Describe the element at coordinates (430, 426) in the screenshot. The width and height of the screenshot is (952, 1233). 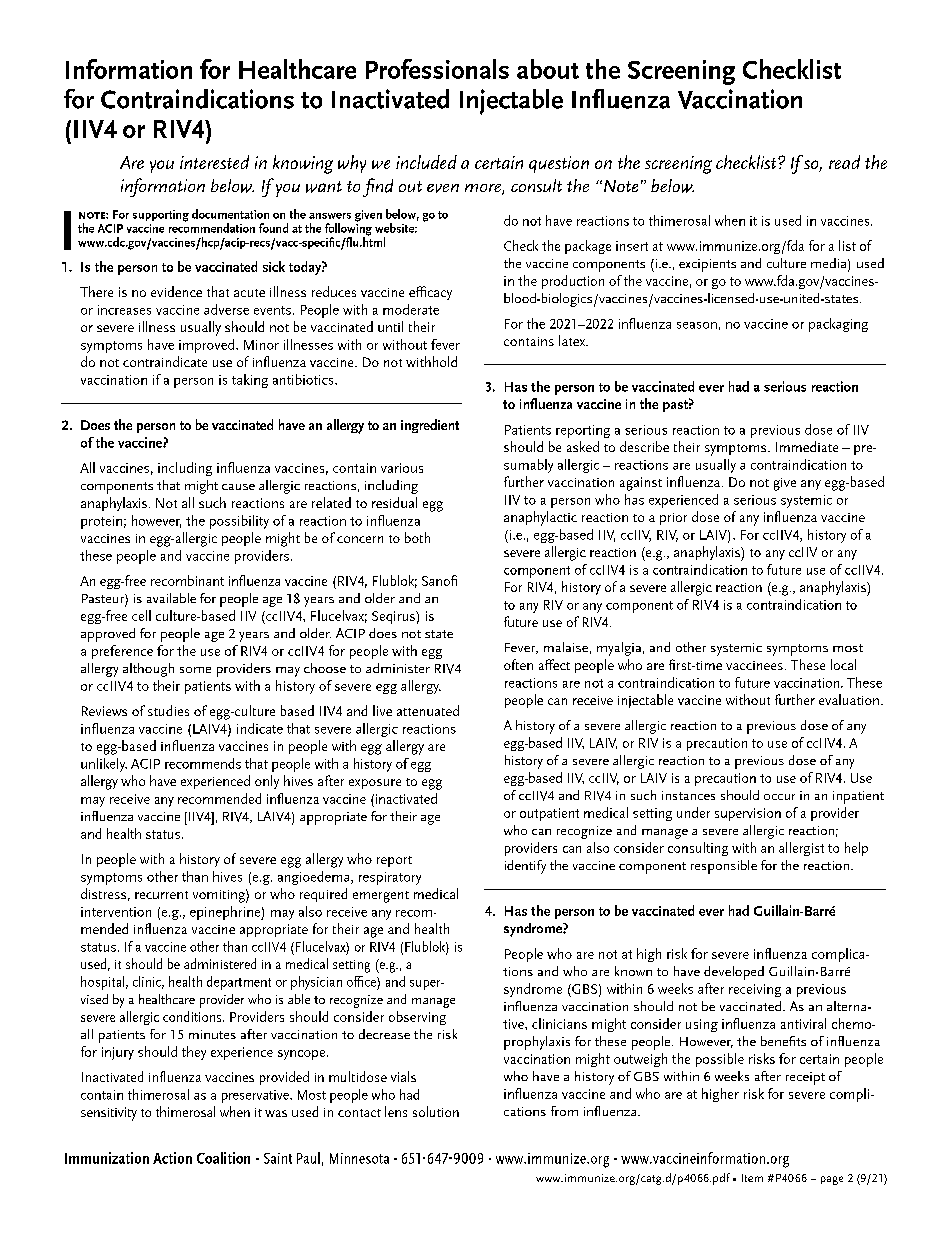
I see `ingredient` at that location.
